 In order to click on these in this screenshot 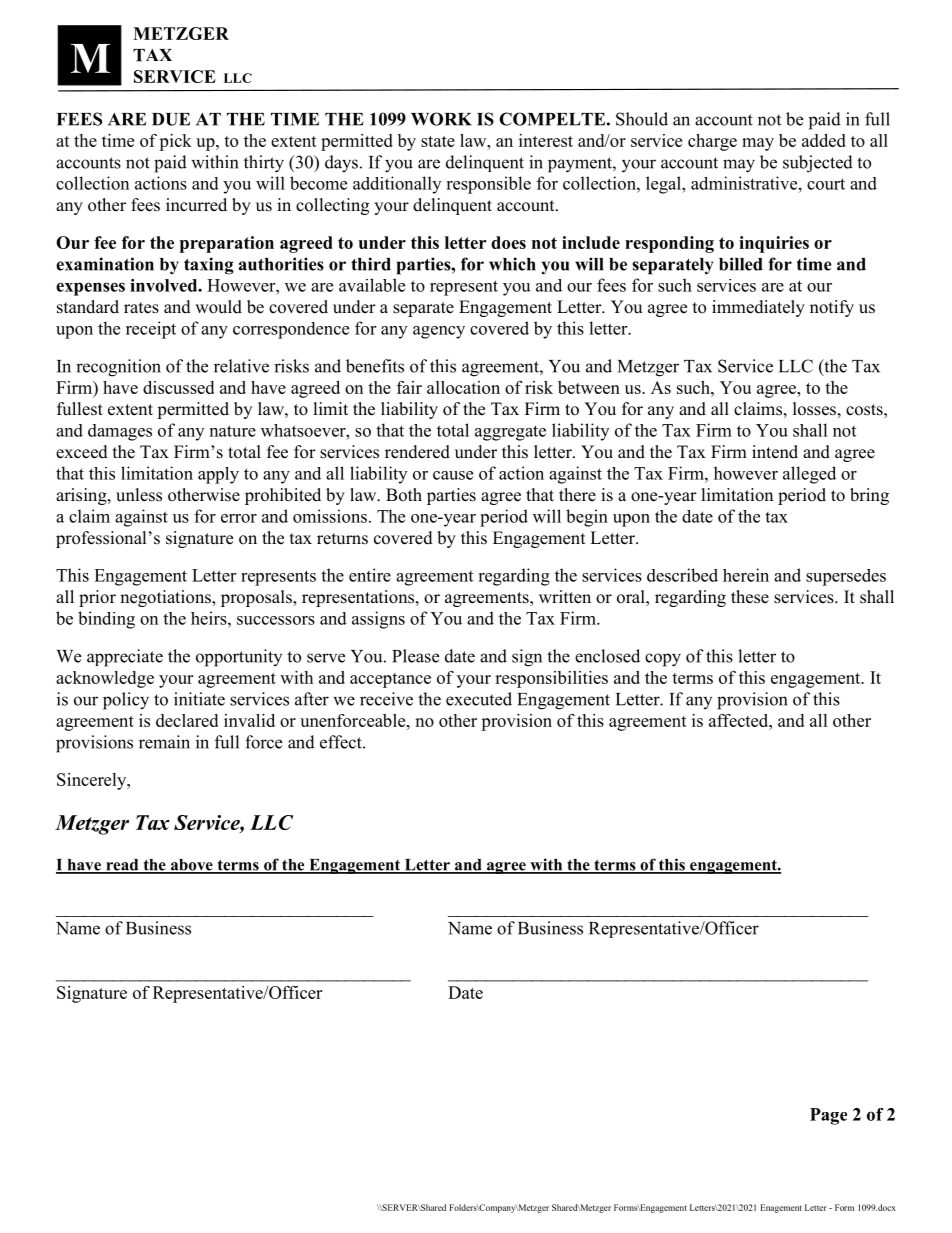, I will do `click(750, 597)`.
